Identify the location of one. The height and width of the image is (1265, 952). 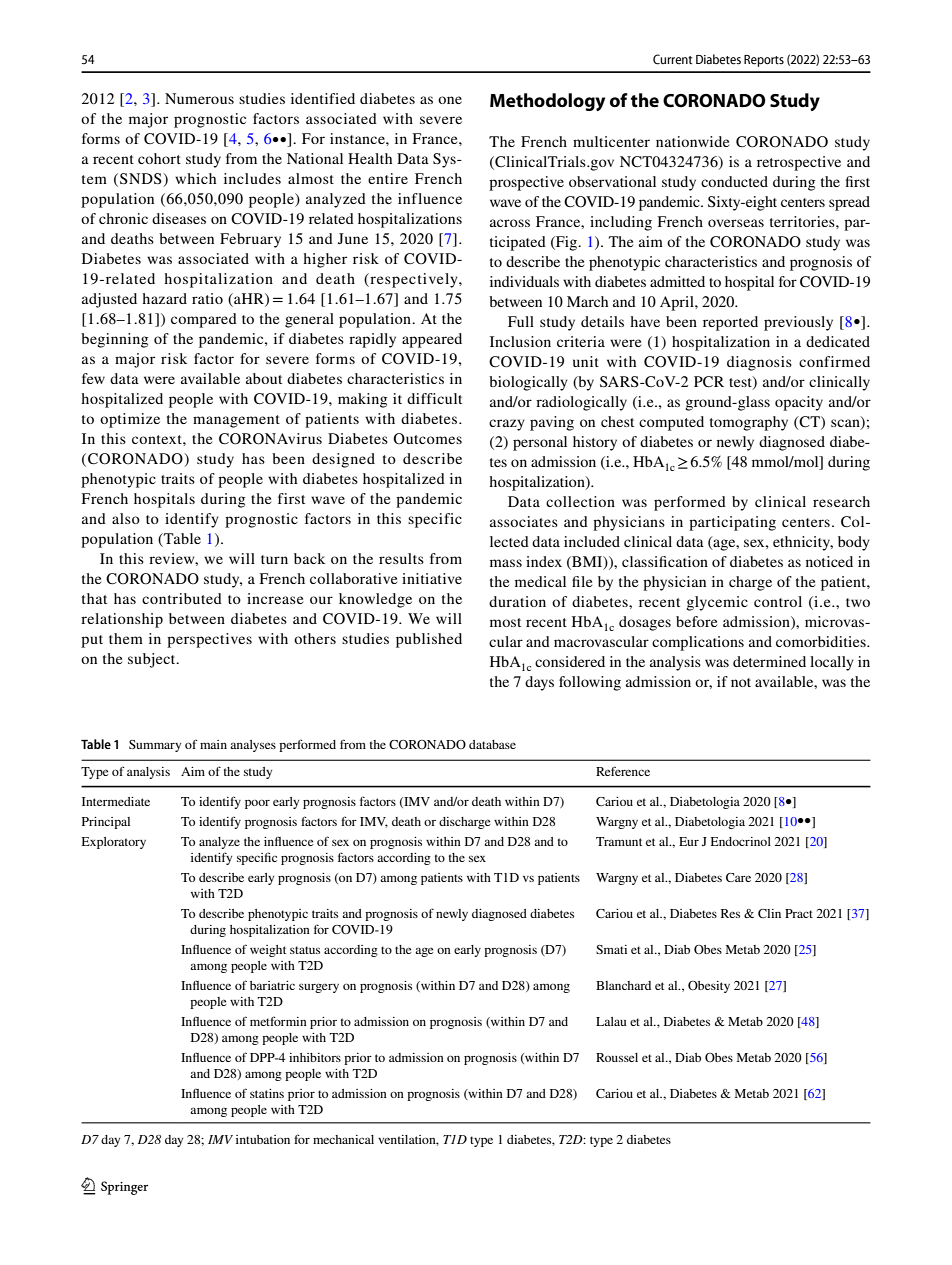
(450, 100).
